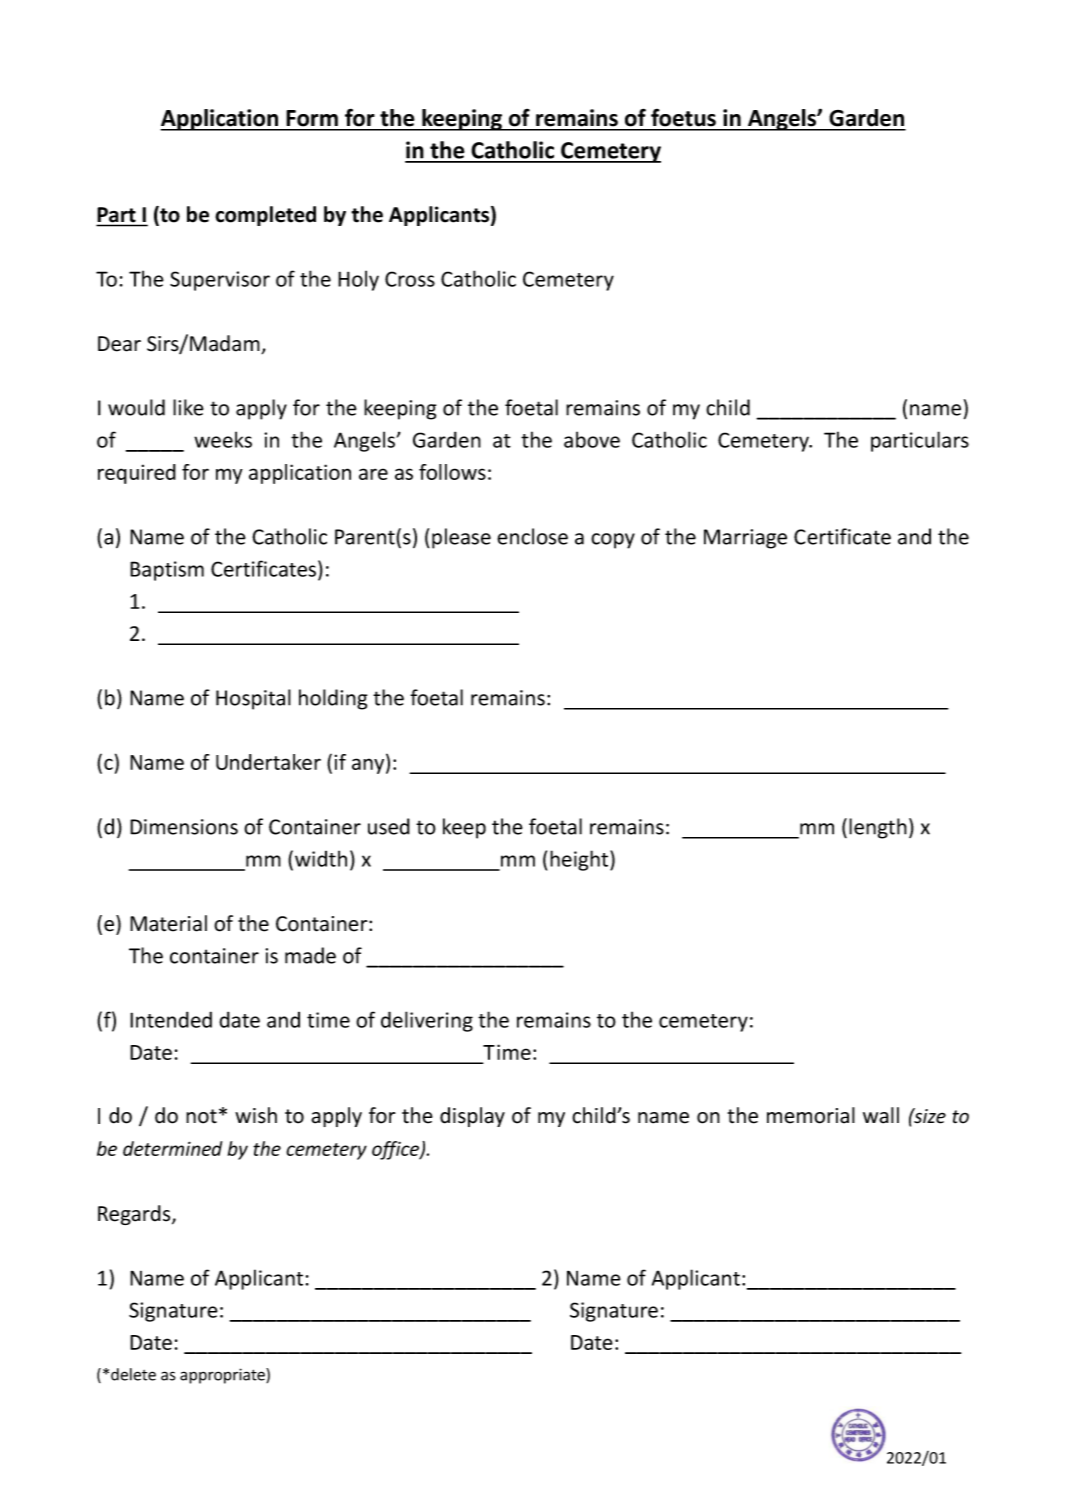 Image resolution: width=1066 pixels, height=1507 pixels. Describe the element at coordinates (133, 1374) in the document. I see `delete` at that location.
